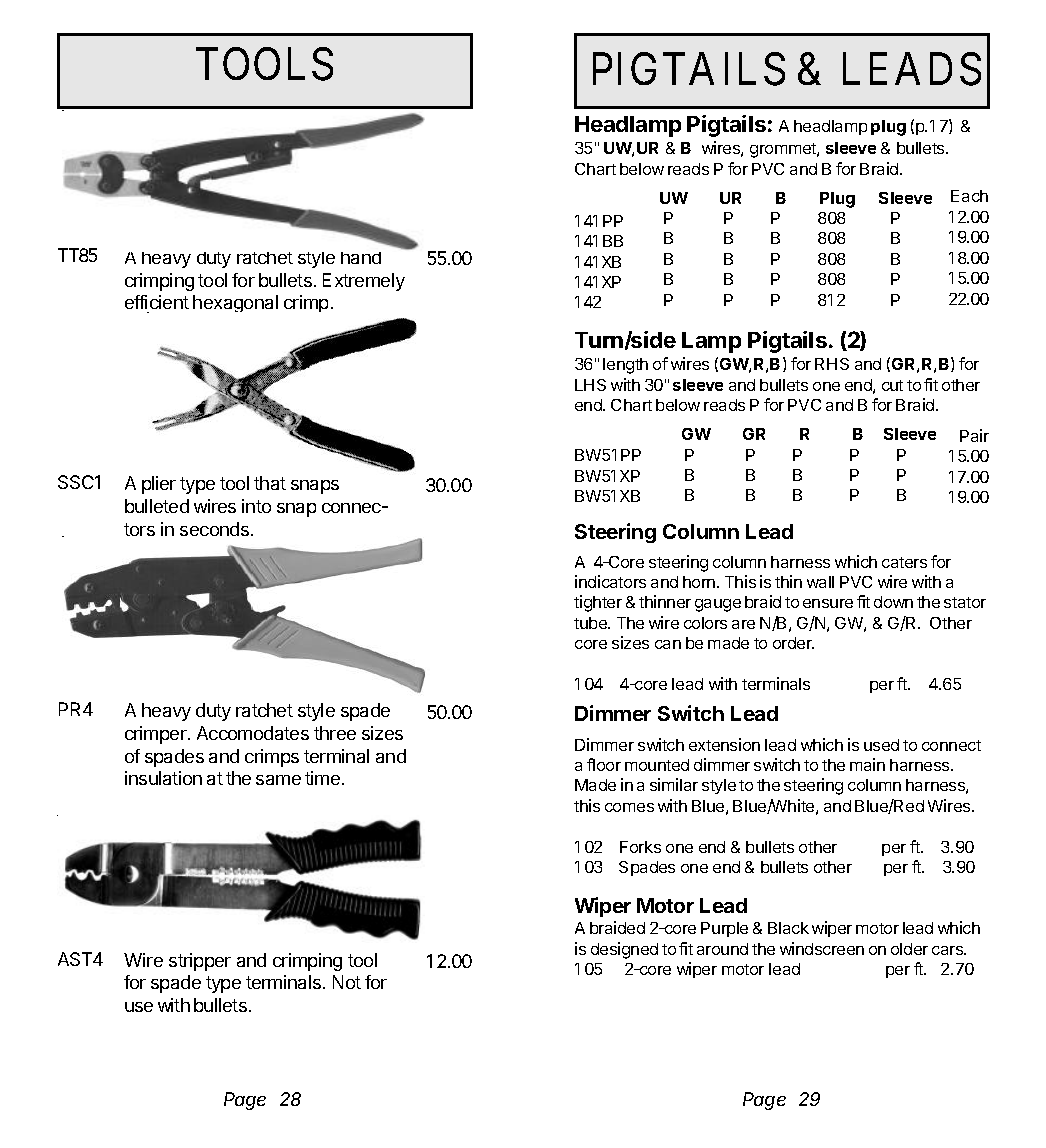 The width and height of the document is (1046, 1148). What do you see at coordinates (604, 764) in the document?
I see `floor` at bounding box center [604, 764].
